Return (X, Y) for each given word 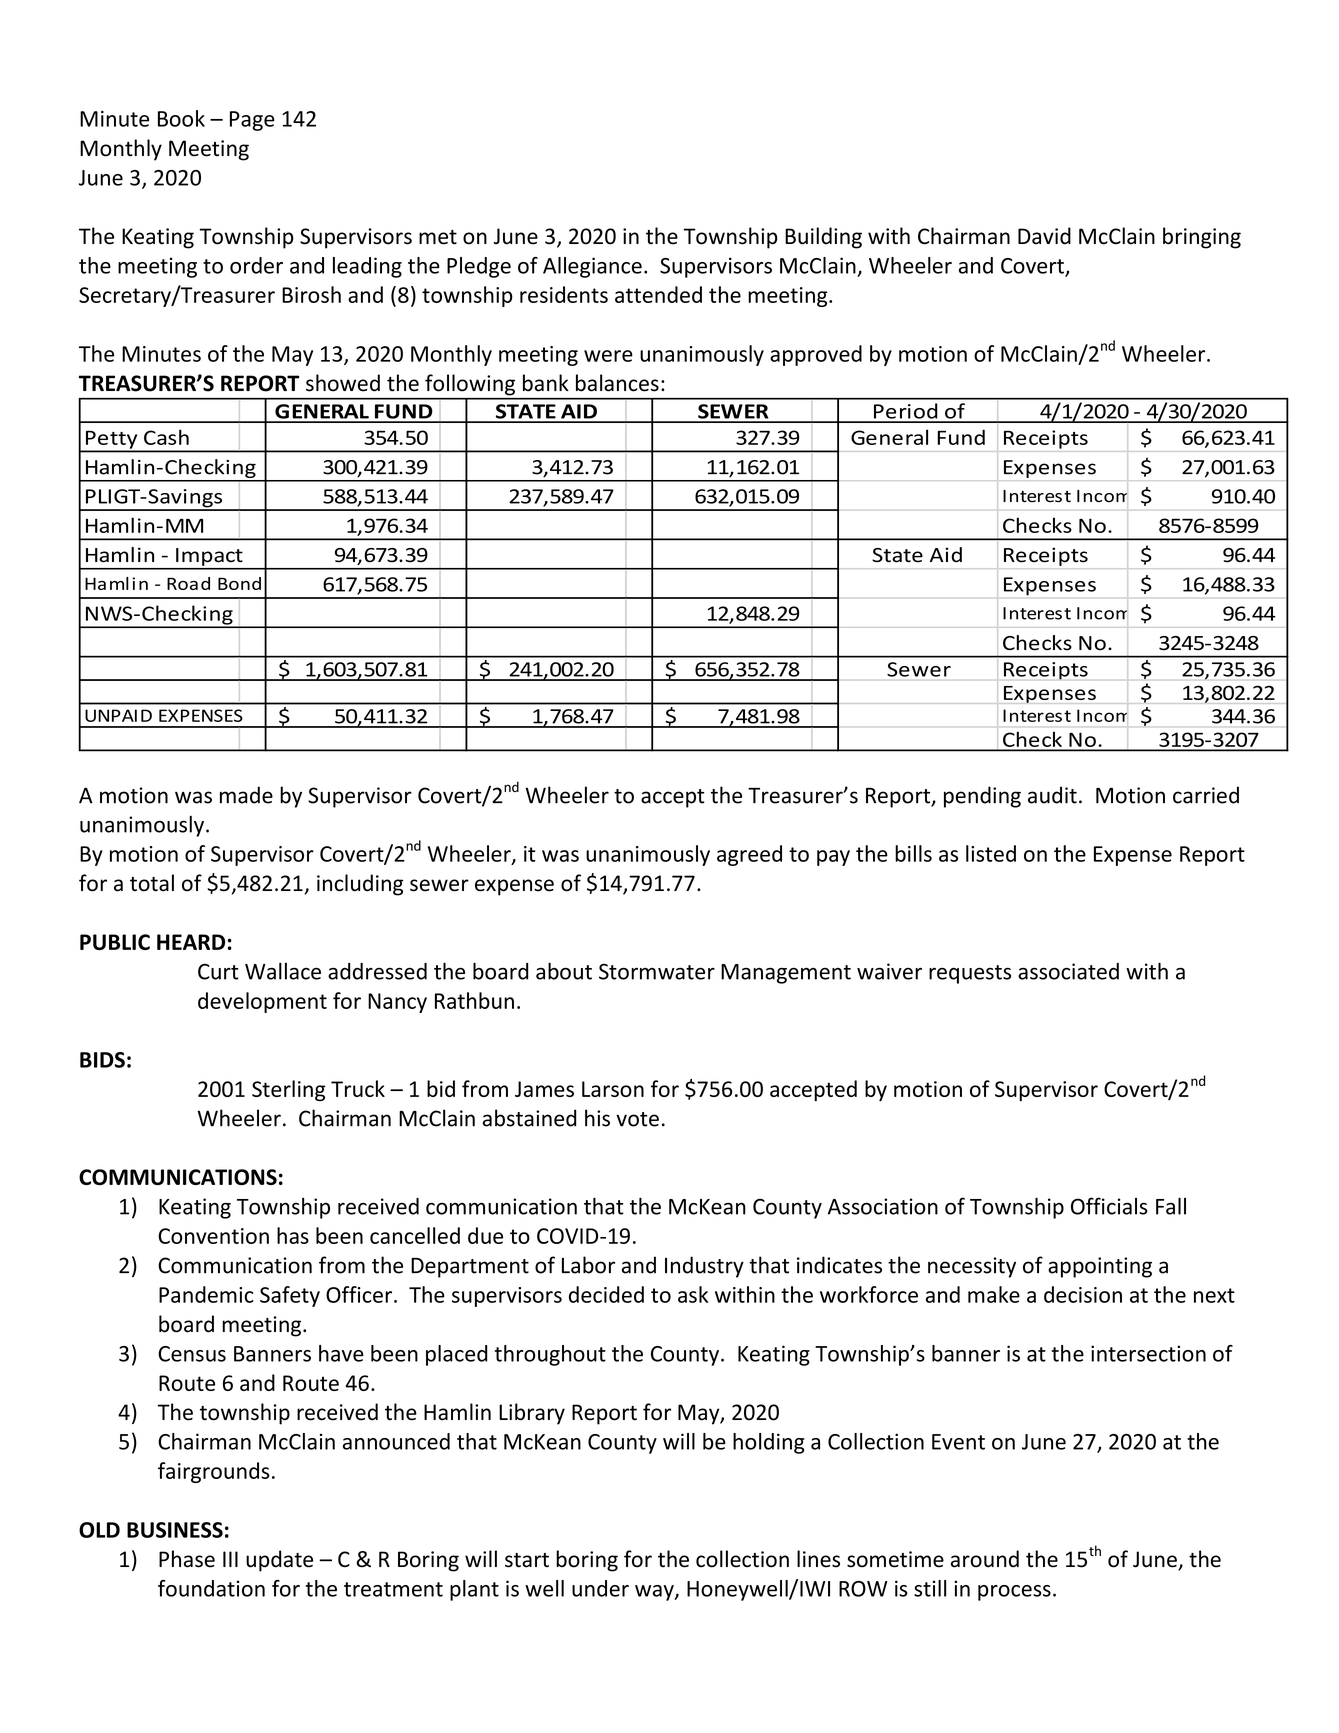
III (230, 1559)
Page (252, 121)
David (1044, 236)
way (655, 1593)
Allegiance (592, 267)
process (1014, 1593)
